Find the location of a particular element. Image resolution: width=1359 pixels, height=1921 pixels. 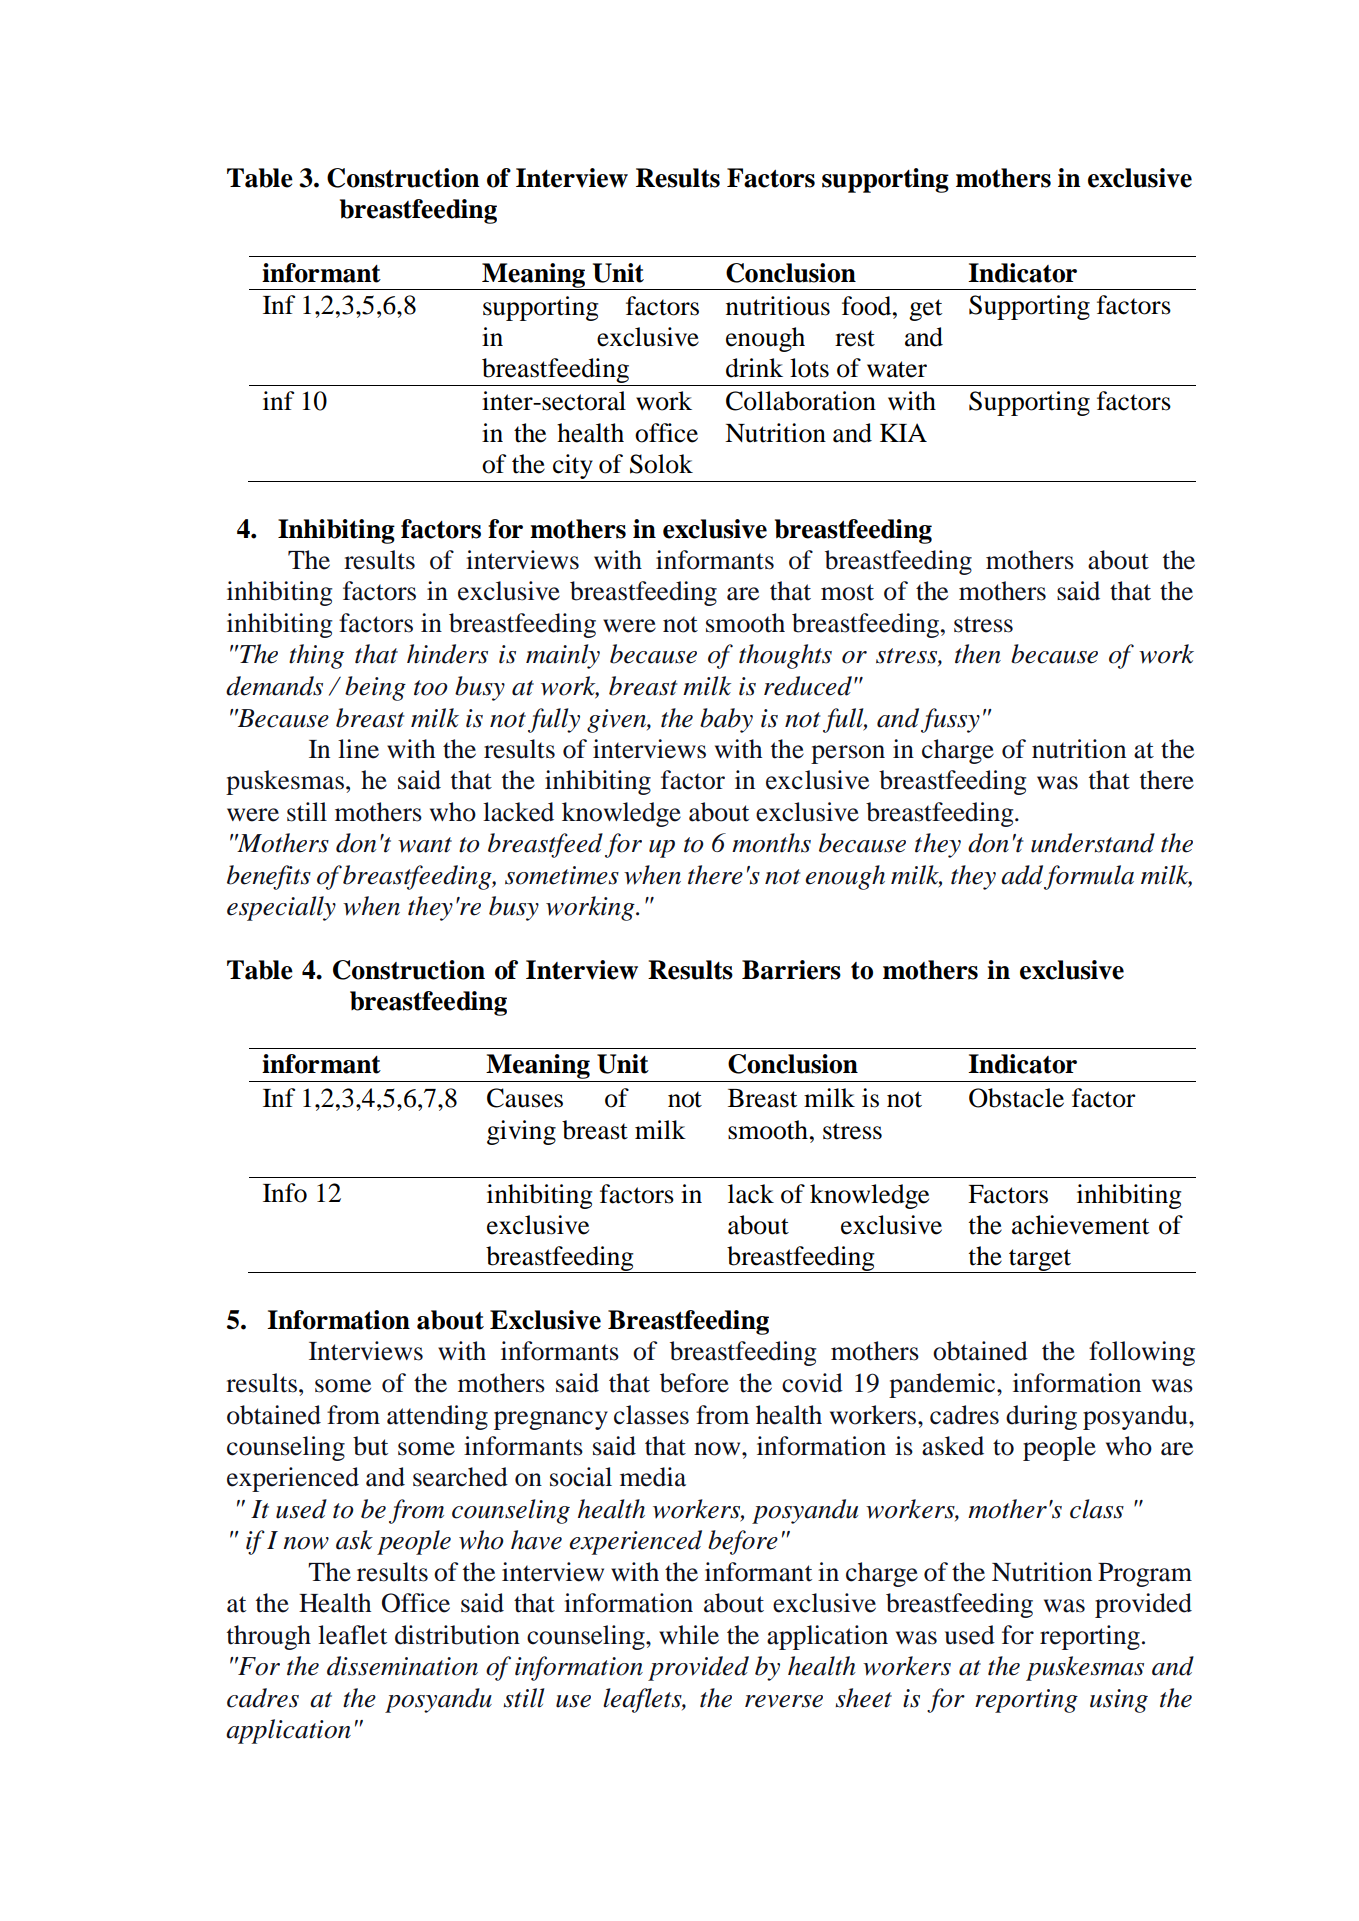

water is located at coordinates (897, 369).
